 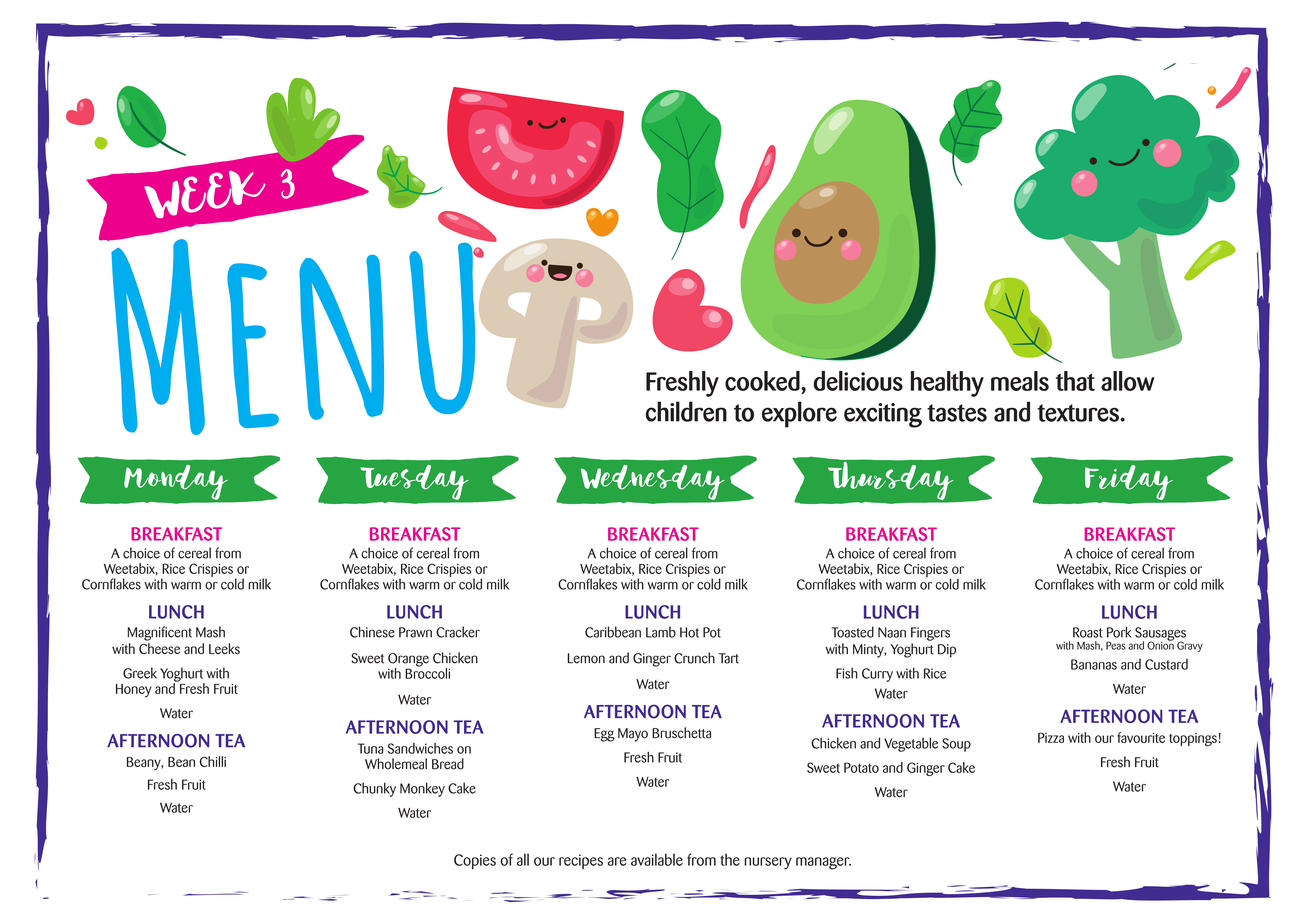 I want to click on Roast, so click(x=1088, y=632).
